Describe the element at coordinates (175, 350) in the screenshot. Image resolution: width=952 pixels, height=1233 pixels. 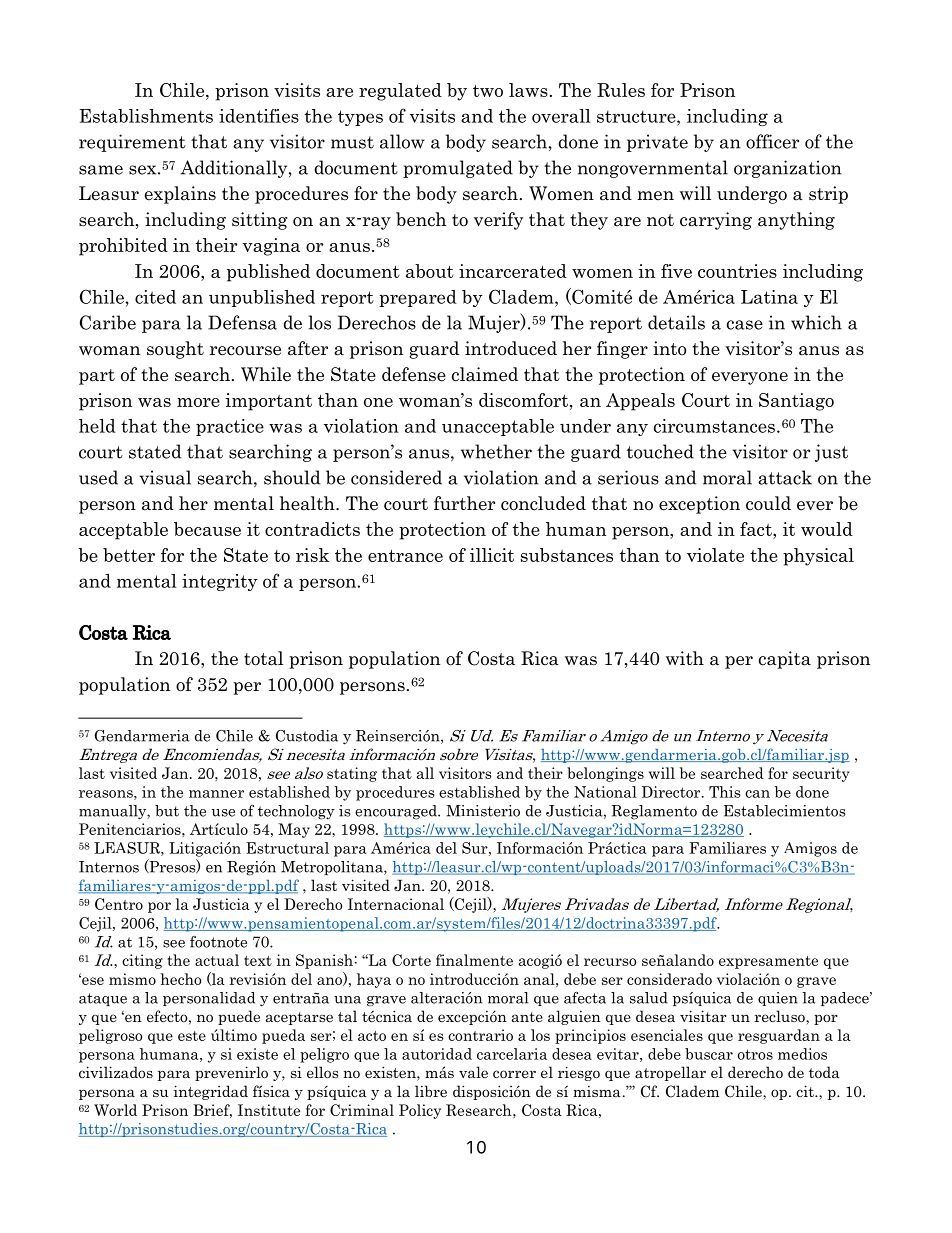
I see `sought` at that location.
